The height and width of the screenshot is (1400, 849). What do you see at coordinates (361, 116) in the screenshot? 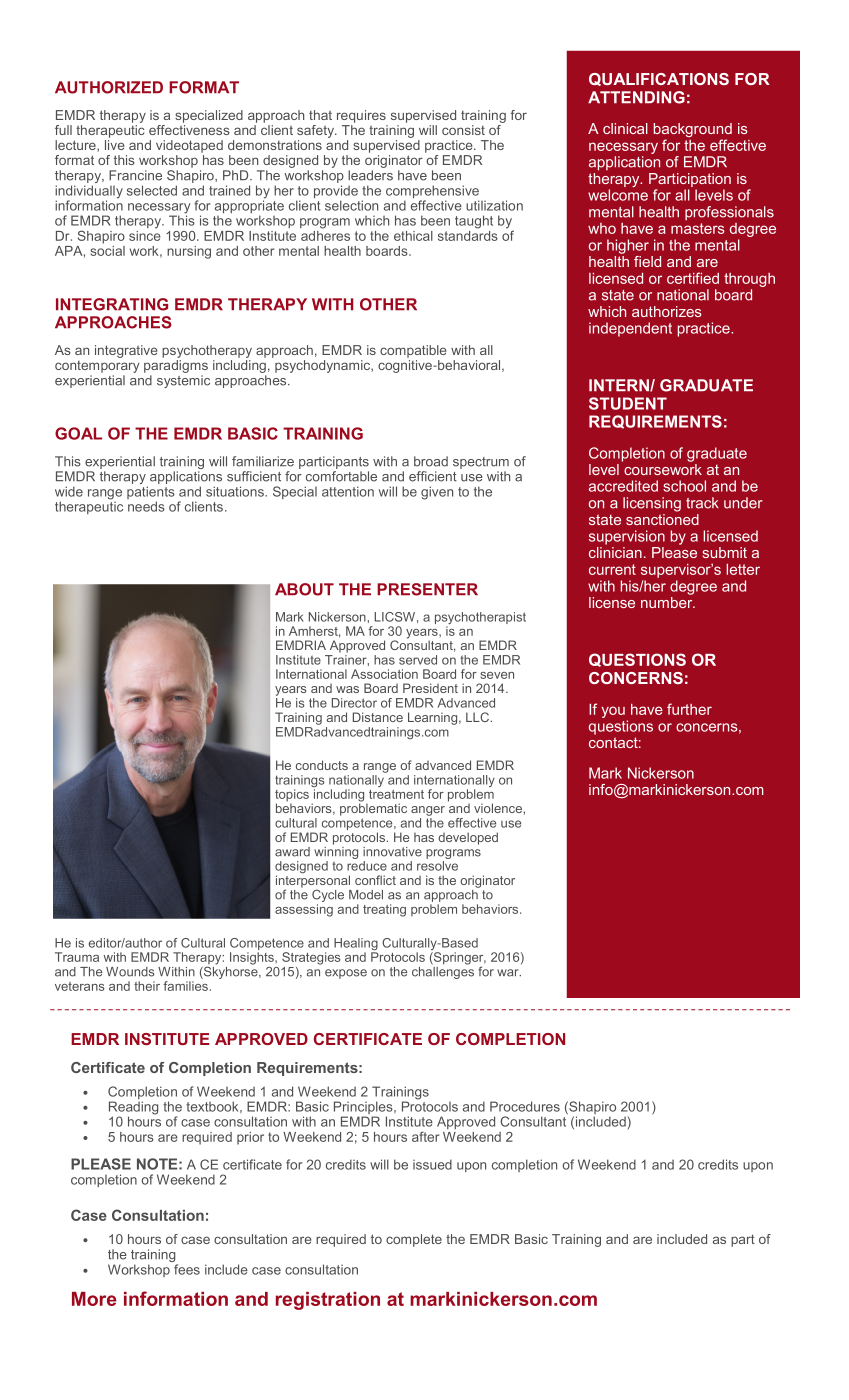
I see `requires` at bounding box center [361, 116].
